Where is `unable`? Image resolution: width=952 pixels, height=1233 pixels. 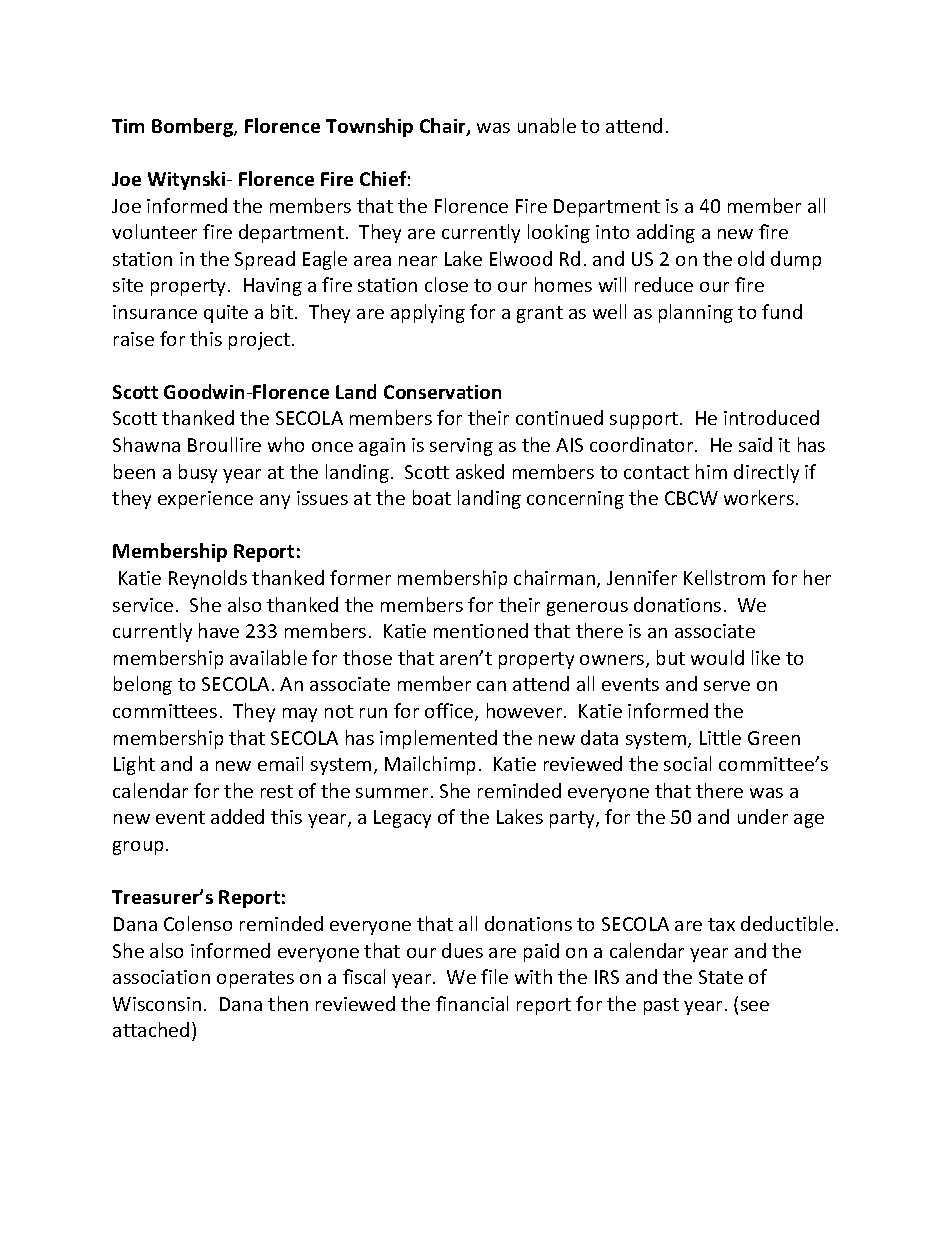
unable is located at coordinates (547, 125).
